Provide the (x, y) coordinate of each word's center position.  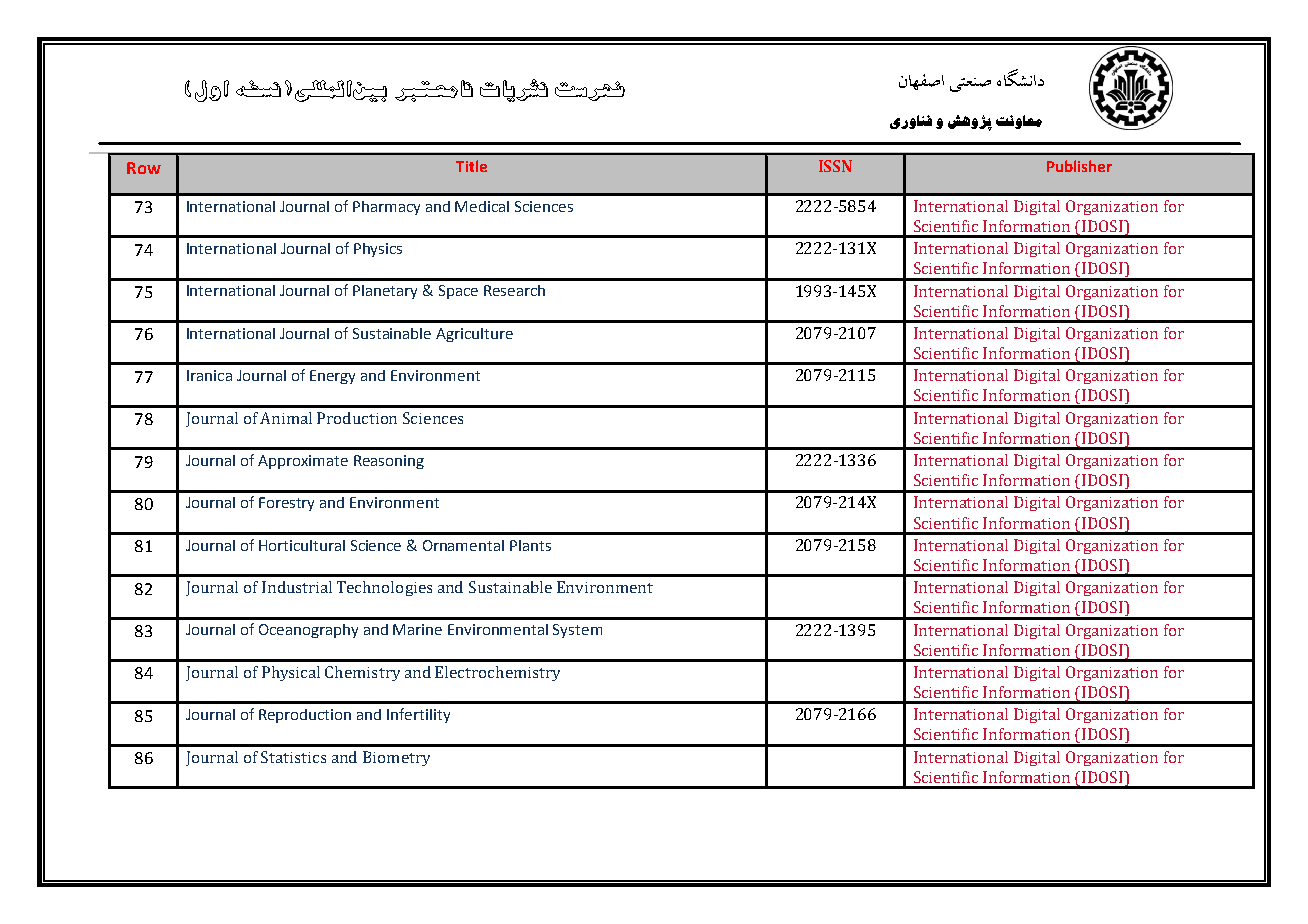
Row (144, 168)
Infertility (418, 715)
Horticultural (302, 545)
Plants (530, 545)
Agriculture (474, 335)
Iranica (209, 375)
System (577, 631)
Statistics (293, 757)
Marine (417, 629)
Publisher (1079, 166)
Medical (482, 206)
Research (514, 290)
